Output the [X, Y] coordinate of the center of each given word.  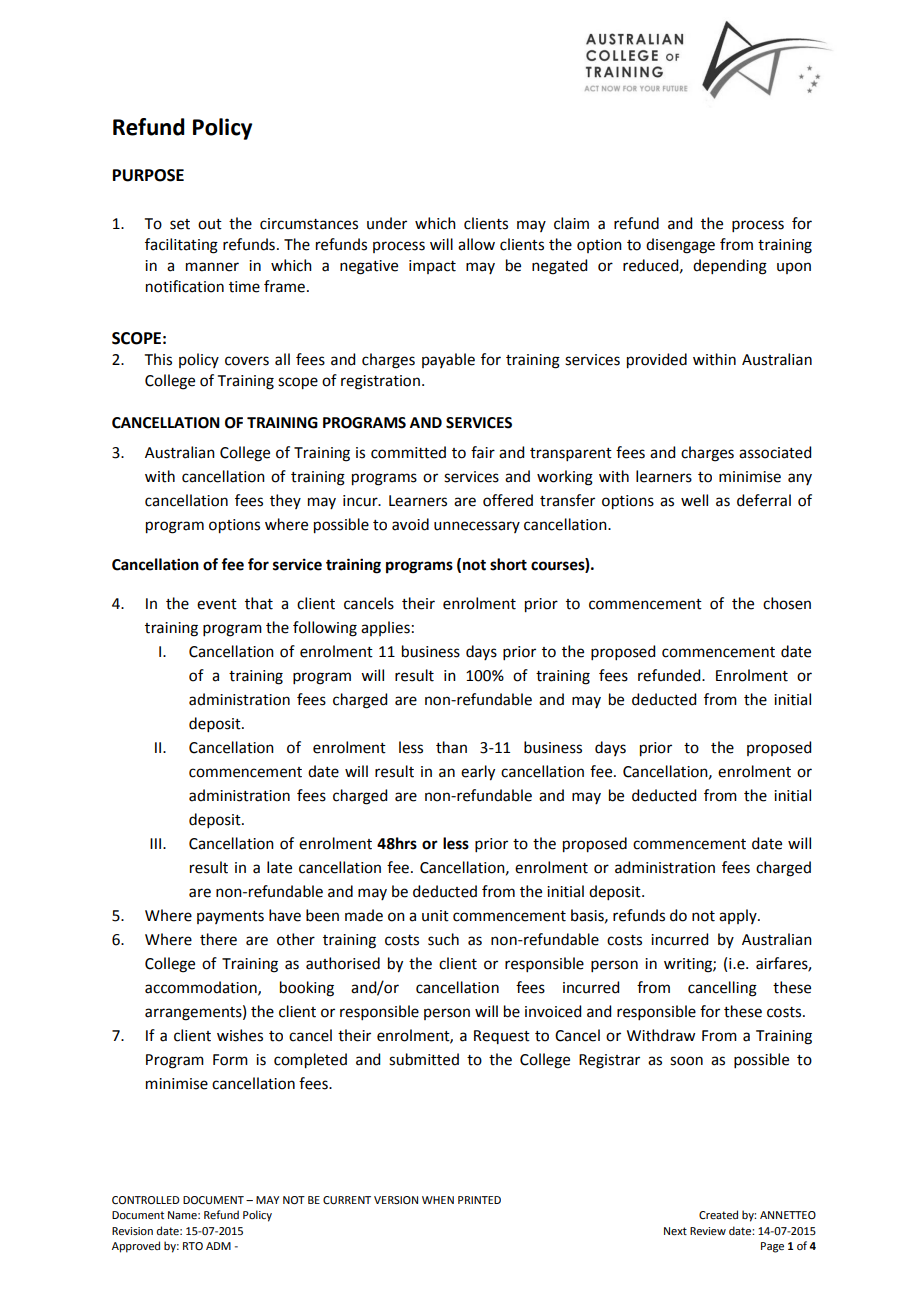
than [451, 747]
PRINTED [479, 1200]
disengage [680, 246]
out [210, 224]
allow [476, 244]
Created [718, 1214]
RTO [193, 1246]
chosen [787, 603]
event [217, 604]
